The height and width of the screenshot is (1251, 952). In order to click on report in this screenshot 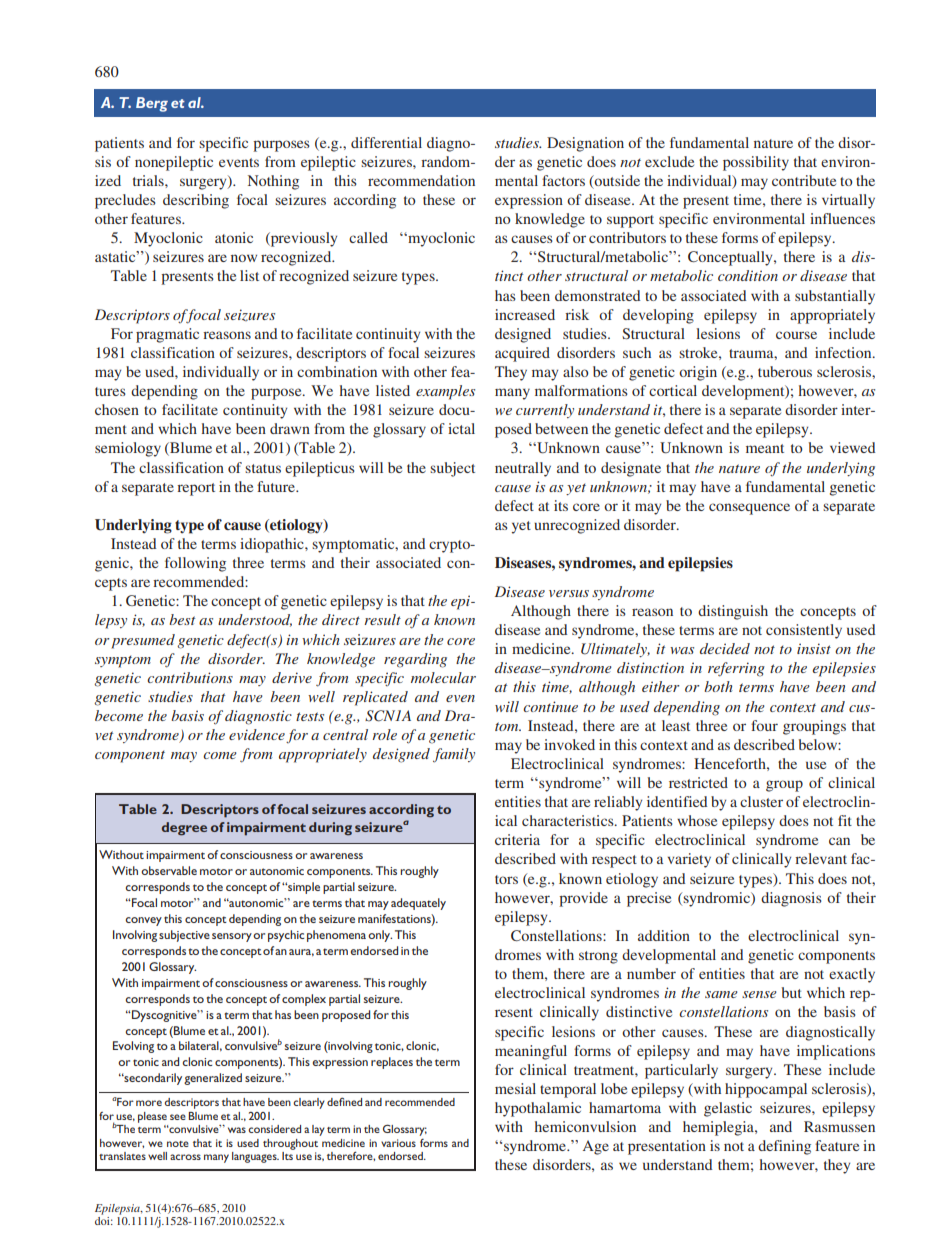, I will do `click(196, 489)`.
